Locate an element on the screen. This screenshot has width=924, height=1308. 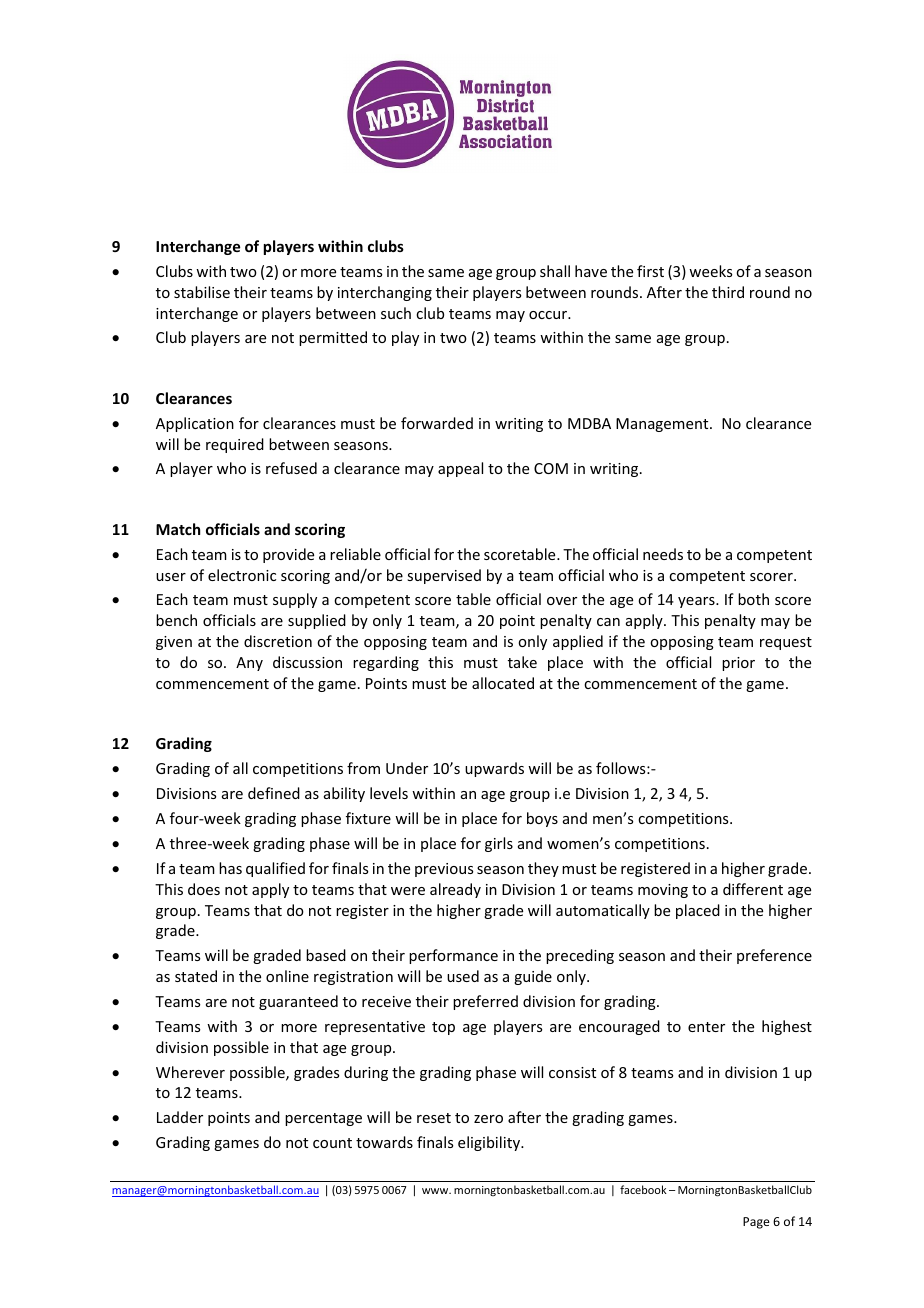
stabilise is located at coordinates (202, 292).
